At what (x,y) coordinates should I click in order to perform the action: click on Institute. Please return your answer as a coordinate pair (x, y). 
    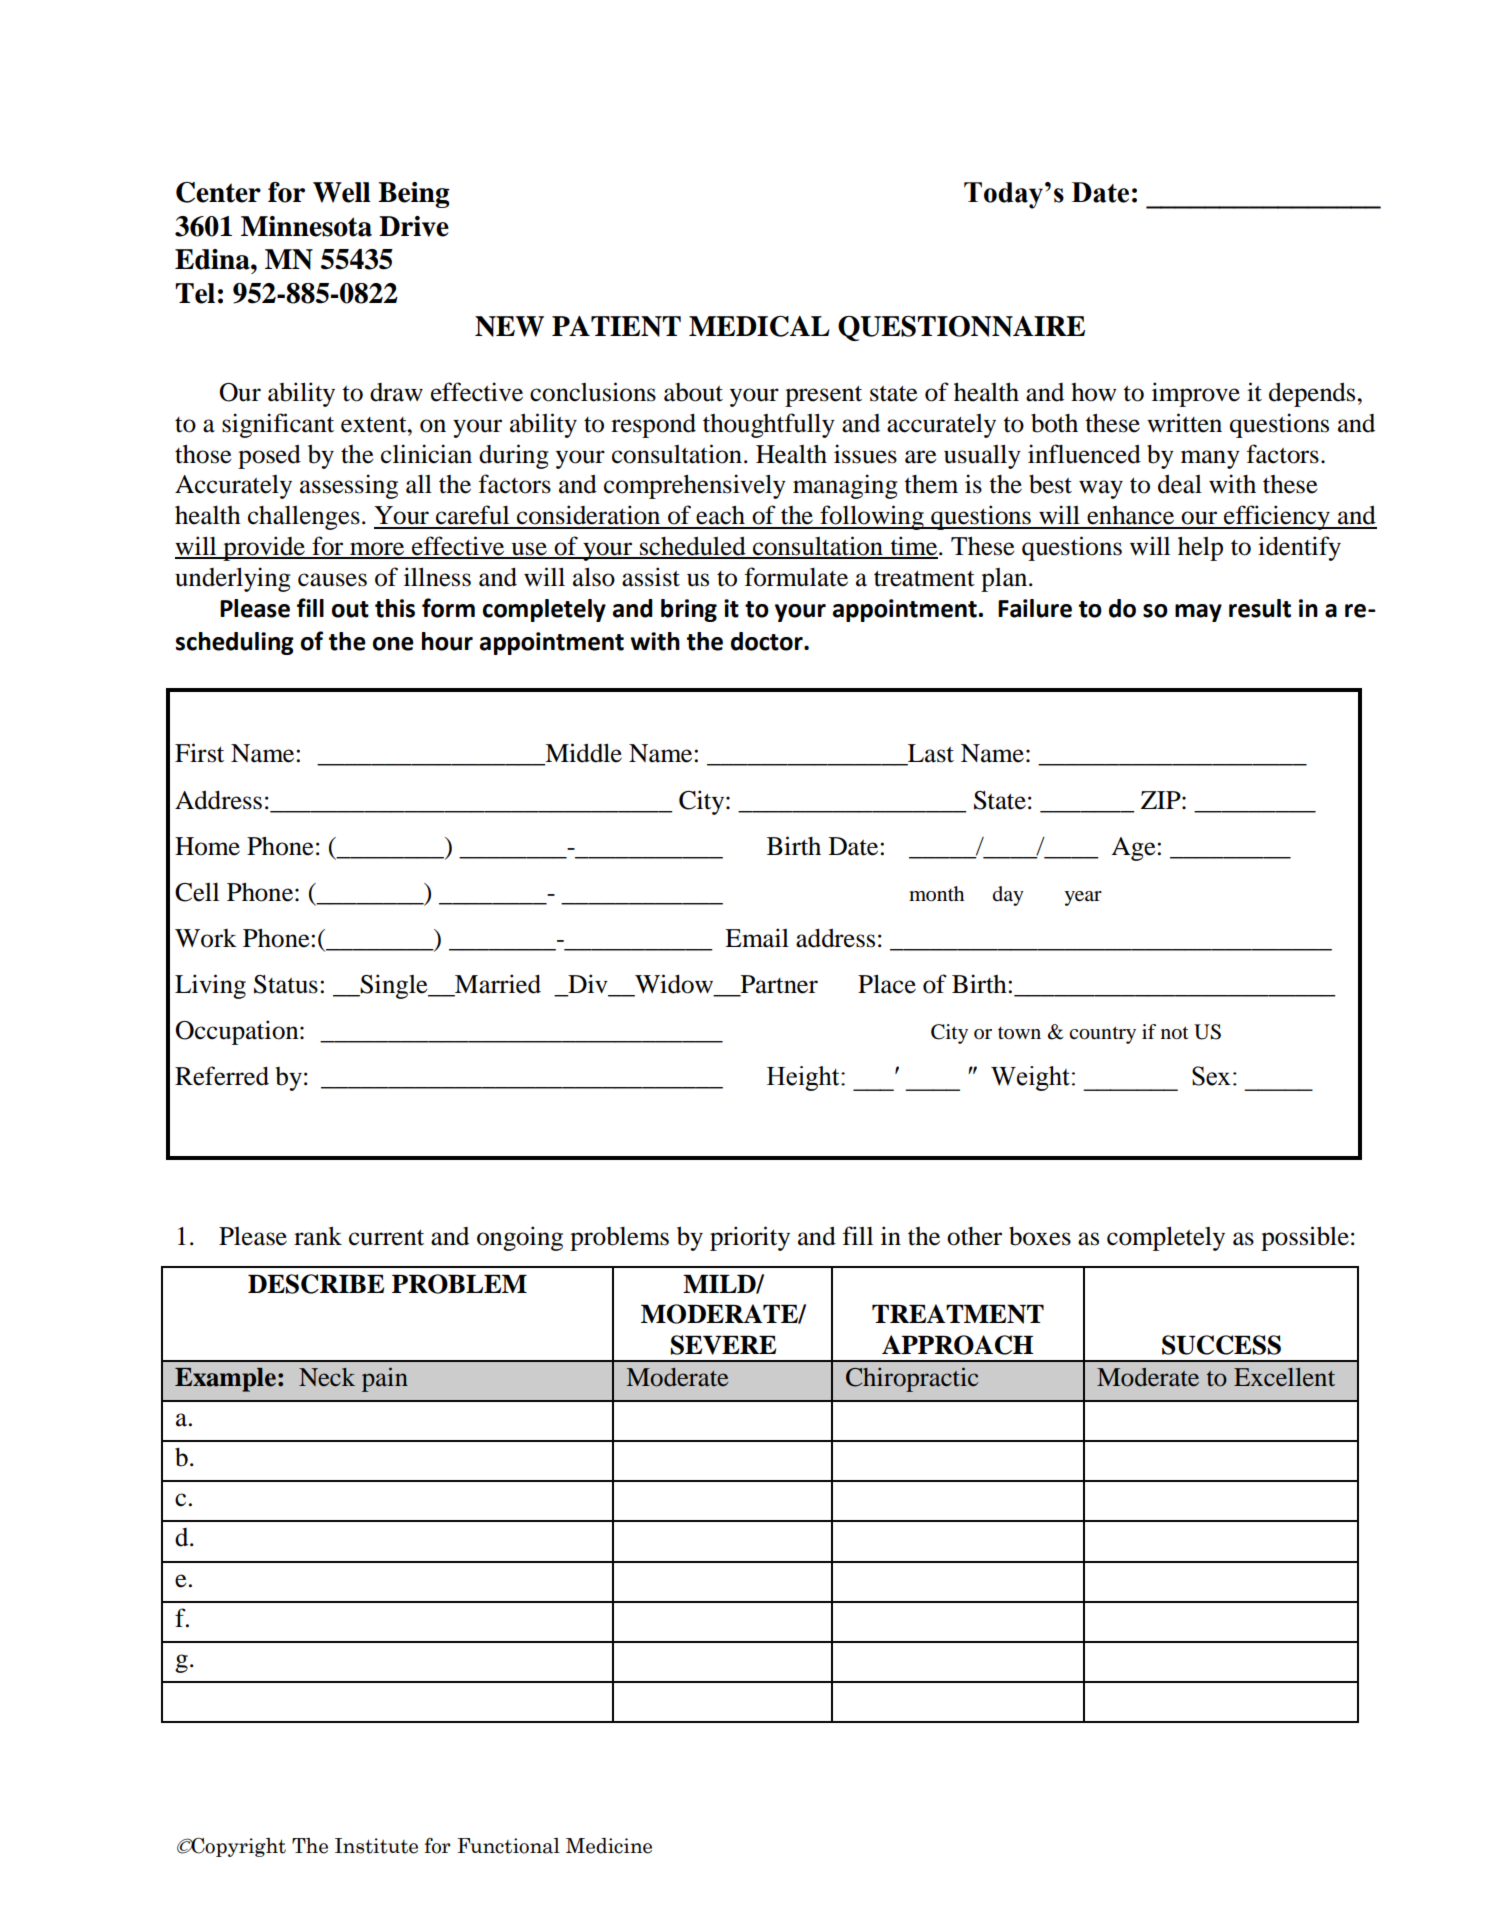
    Looking at the image, I should click on (376, 1846).
